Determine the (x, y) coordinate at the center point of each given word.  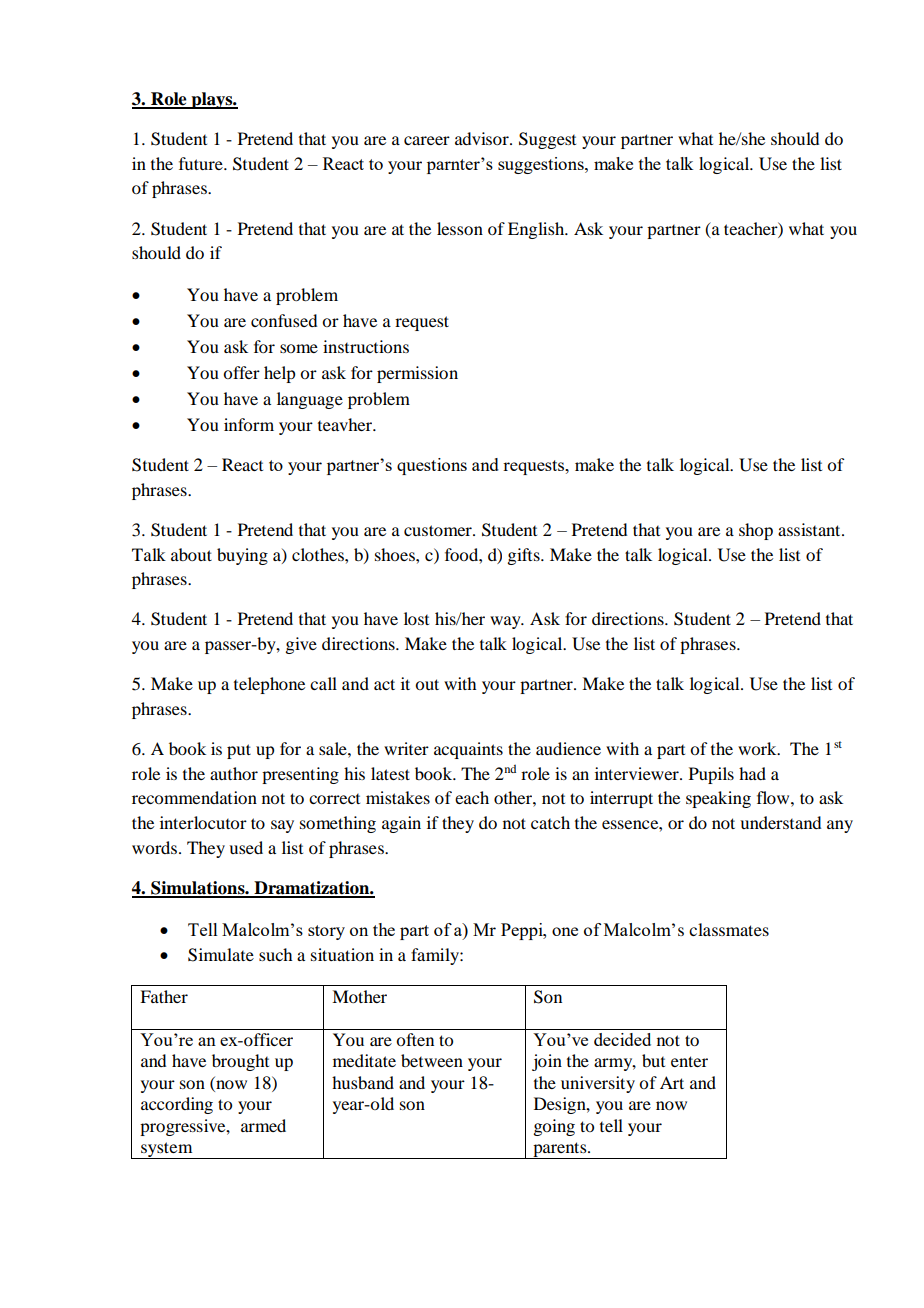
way (506, 622)
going (554, 1127)
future (202, 163)
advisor (483, 138)
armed (263, 1125)
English (537, 230)
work (758, 748)
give (301, 645)
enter (689, 1061)
